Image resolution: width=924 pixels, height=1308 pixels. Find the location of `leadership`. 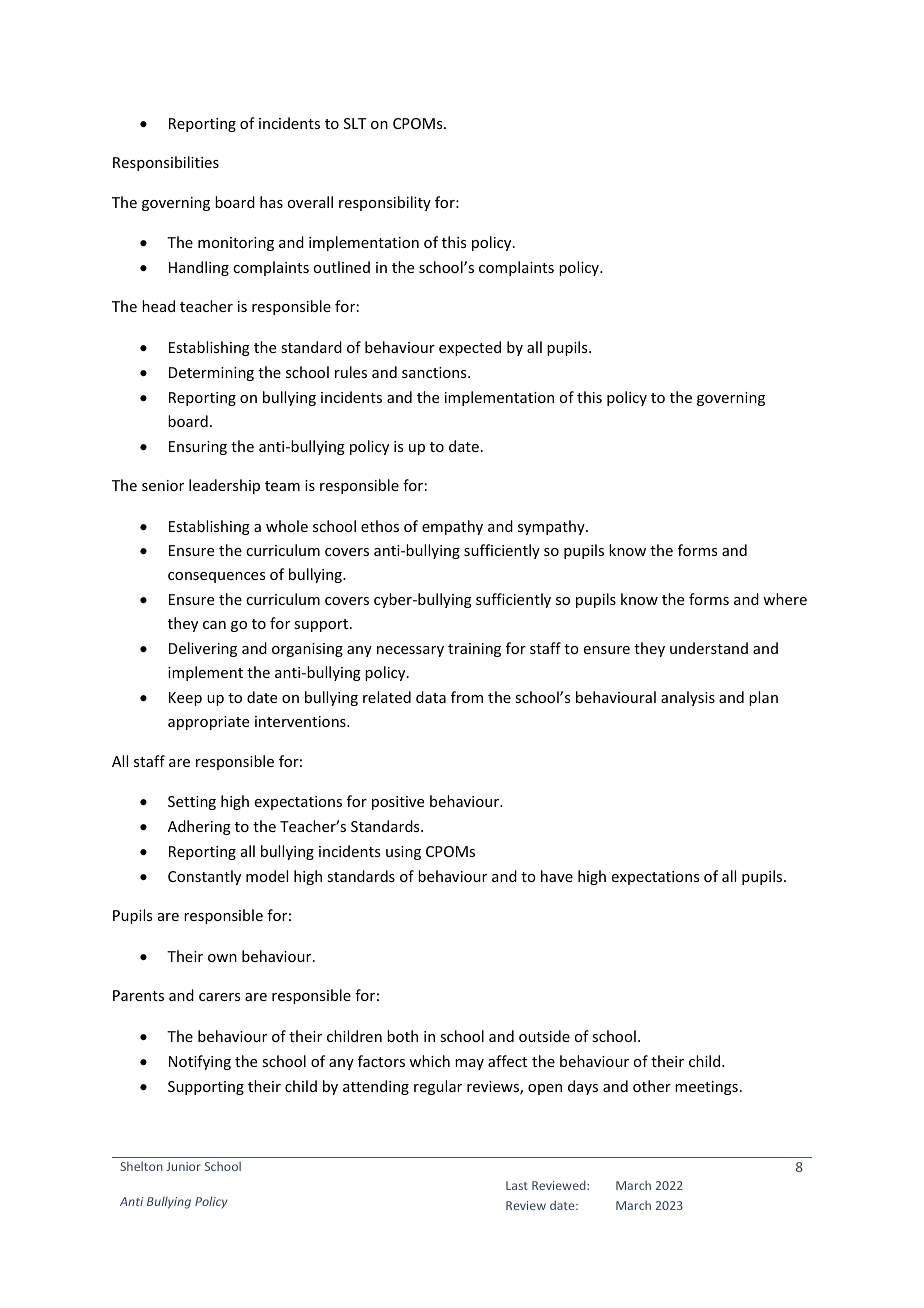

leadership is located at coordinates (224, 486).
